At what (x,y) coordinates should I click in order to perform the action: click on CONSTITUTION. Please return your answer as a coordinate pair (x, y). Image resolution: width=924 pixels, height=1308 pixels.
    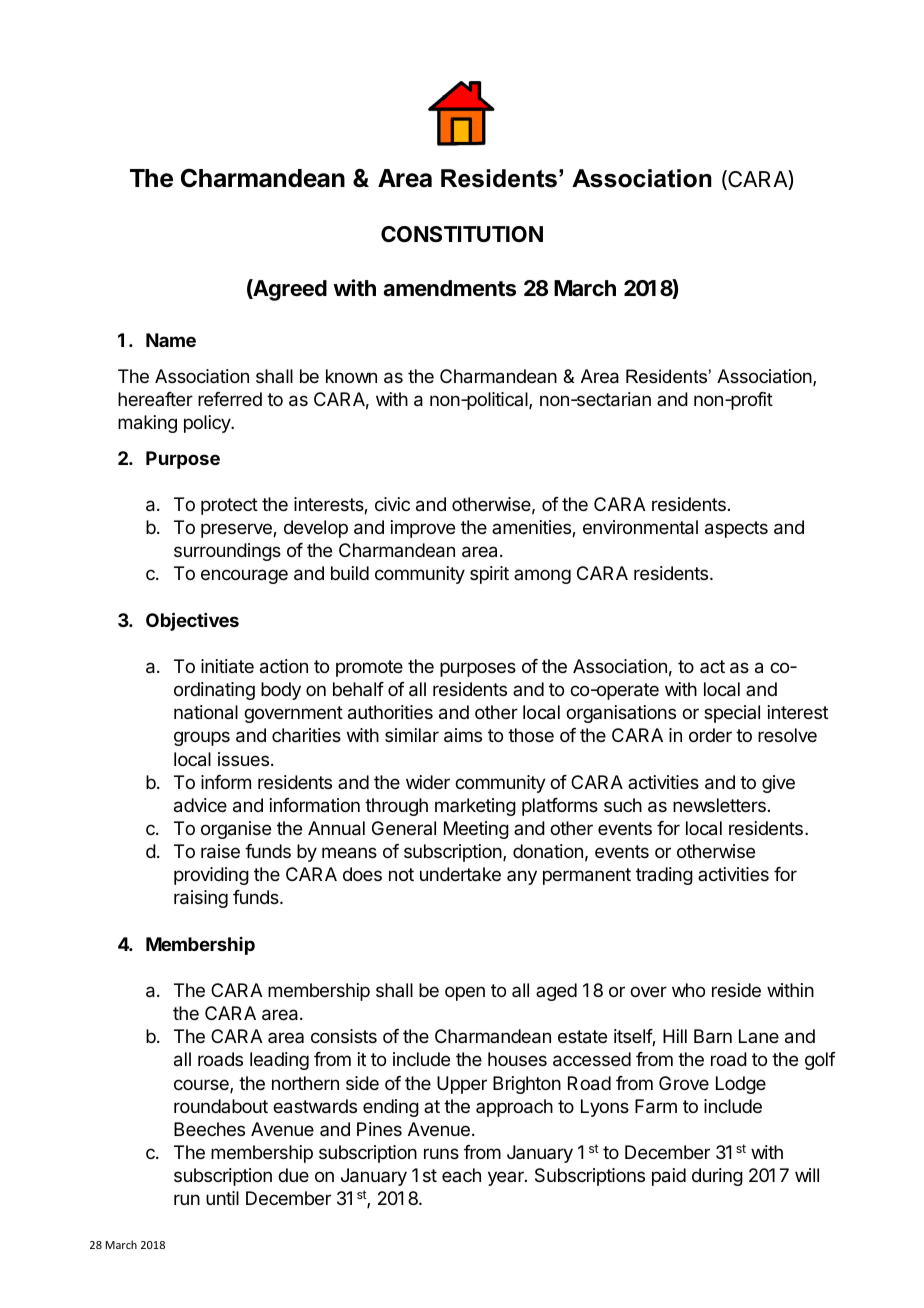
    Looking at the image, I should click on (462, 234).
